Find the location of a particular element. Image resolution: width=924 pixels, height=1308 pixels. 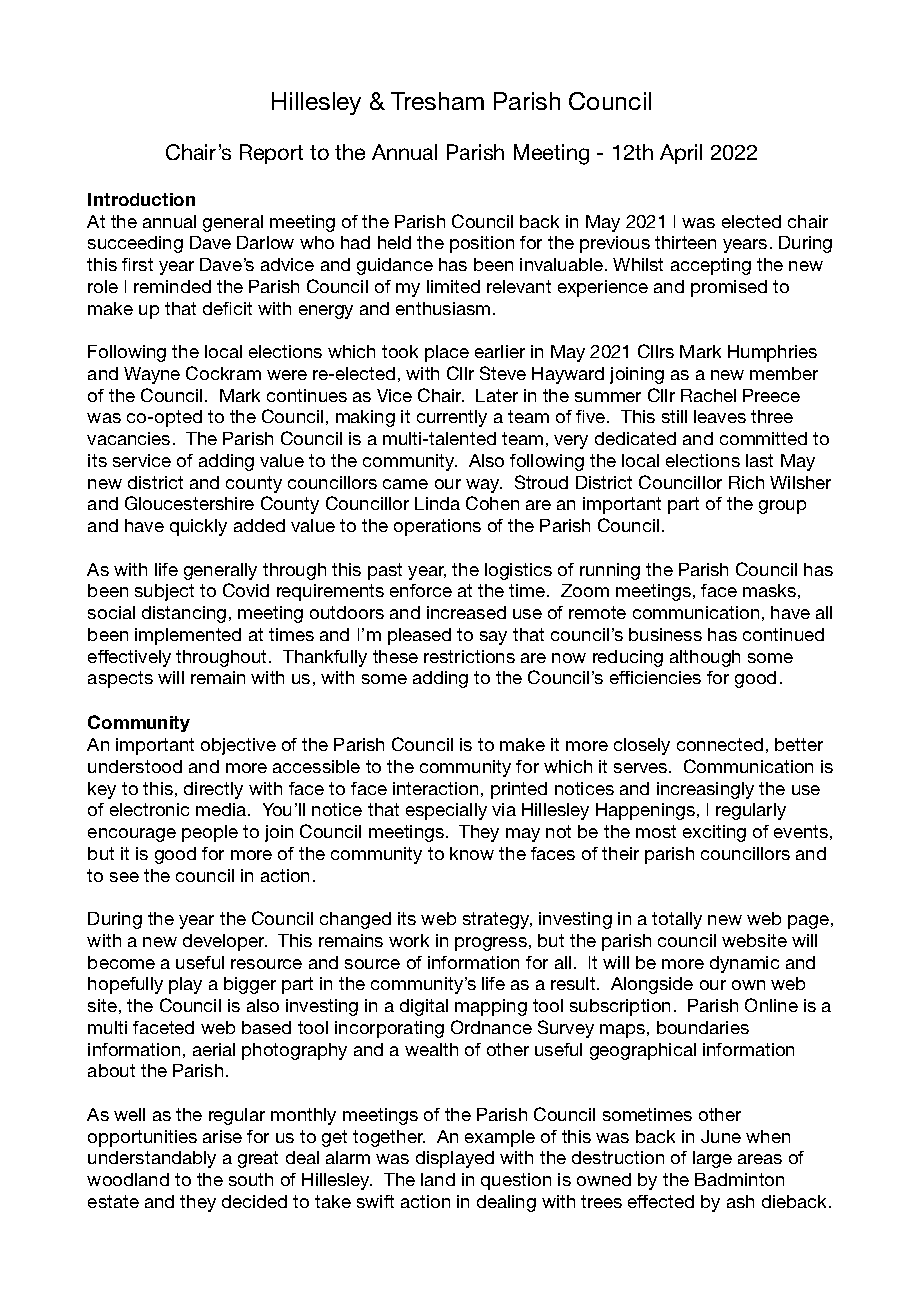

Gloucestershire is located at coordinates (189, 503).
